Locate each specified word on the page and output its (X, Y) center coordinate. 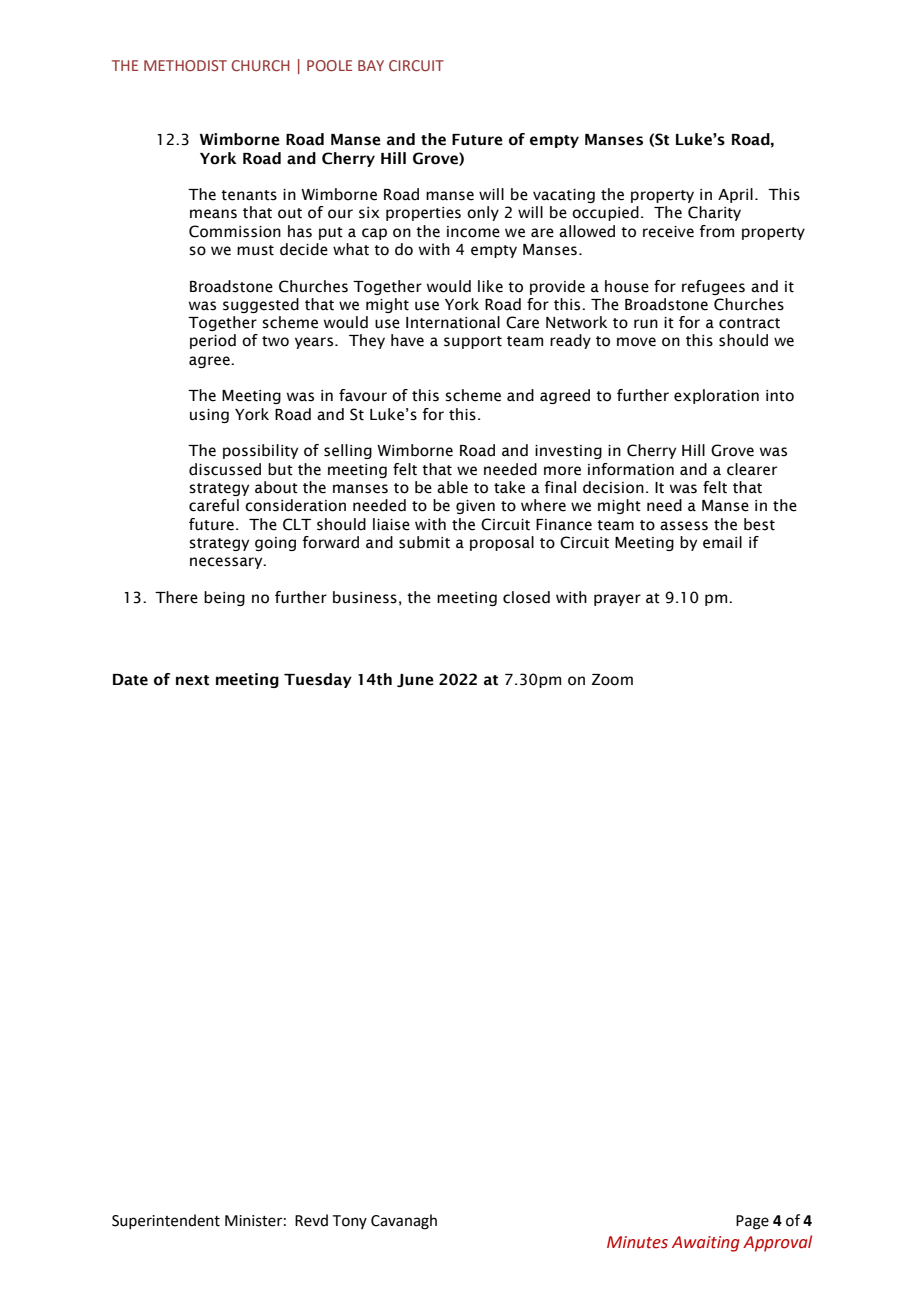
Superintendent (166, 1221)
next (192, 680)
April (735, 195)
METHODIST (185, 65)
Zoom (612, 680)
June (415, 680)
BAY (371, 65)
